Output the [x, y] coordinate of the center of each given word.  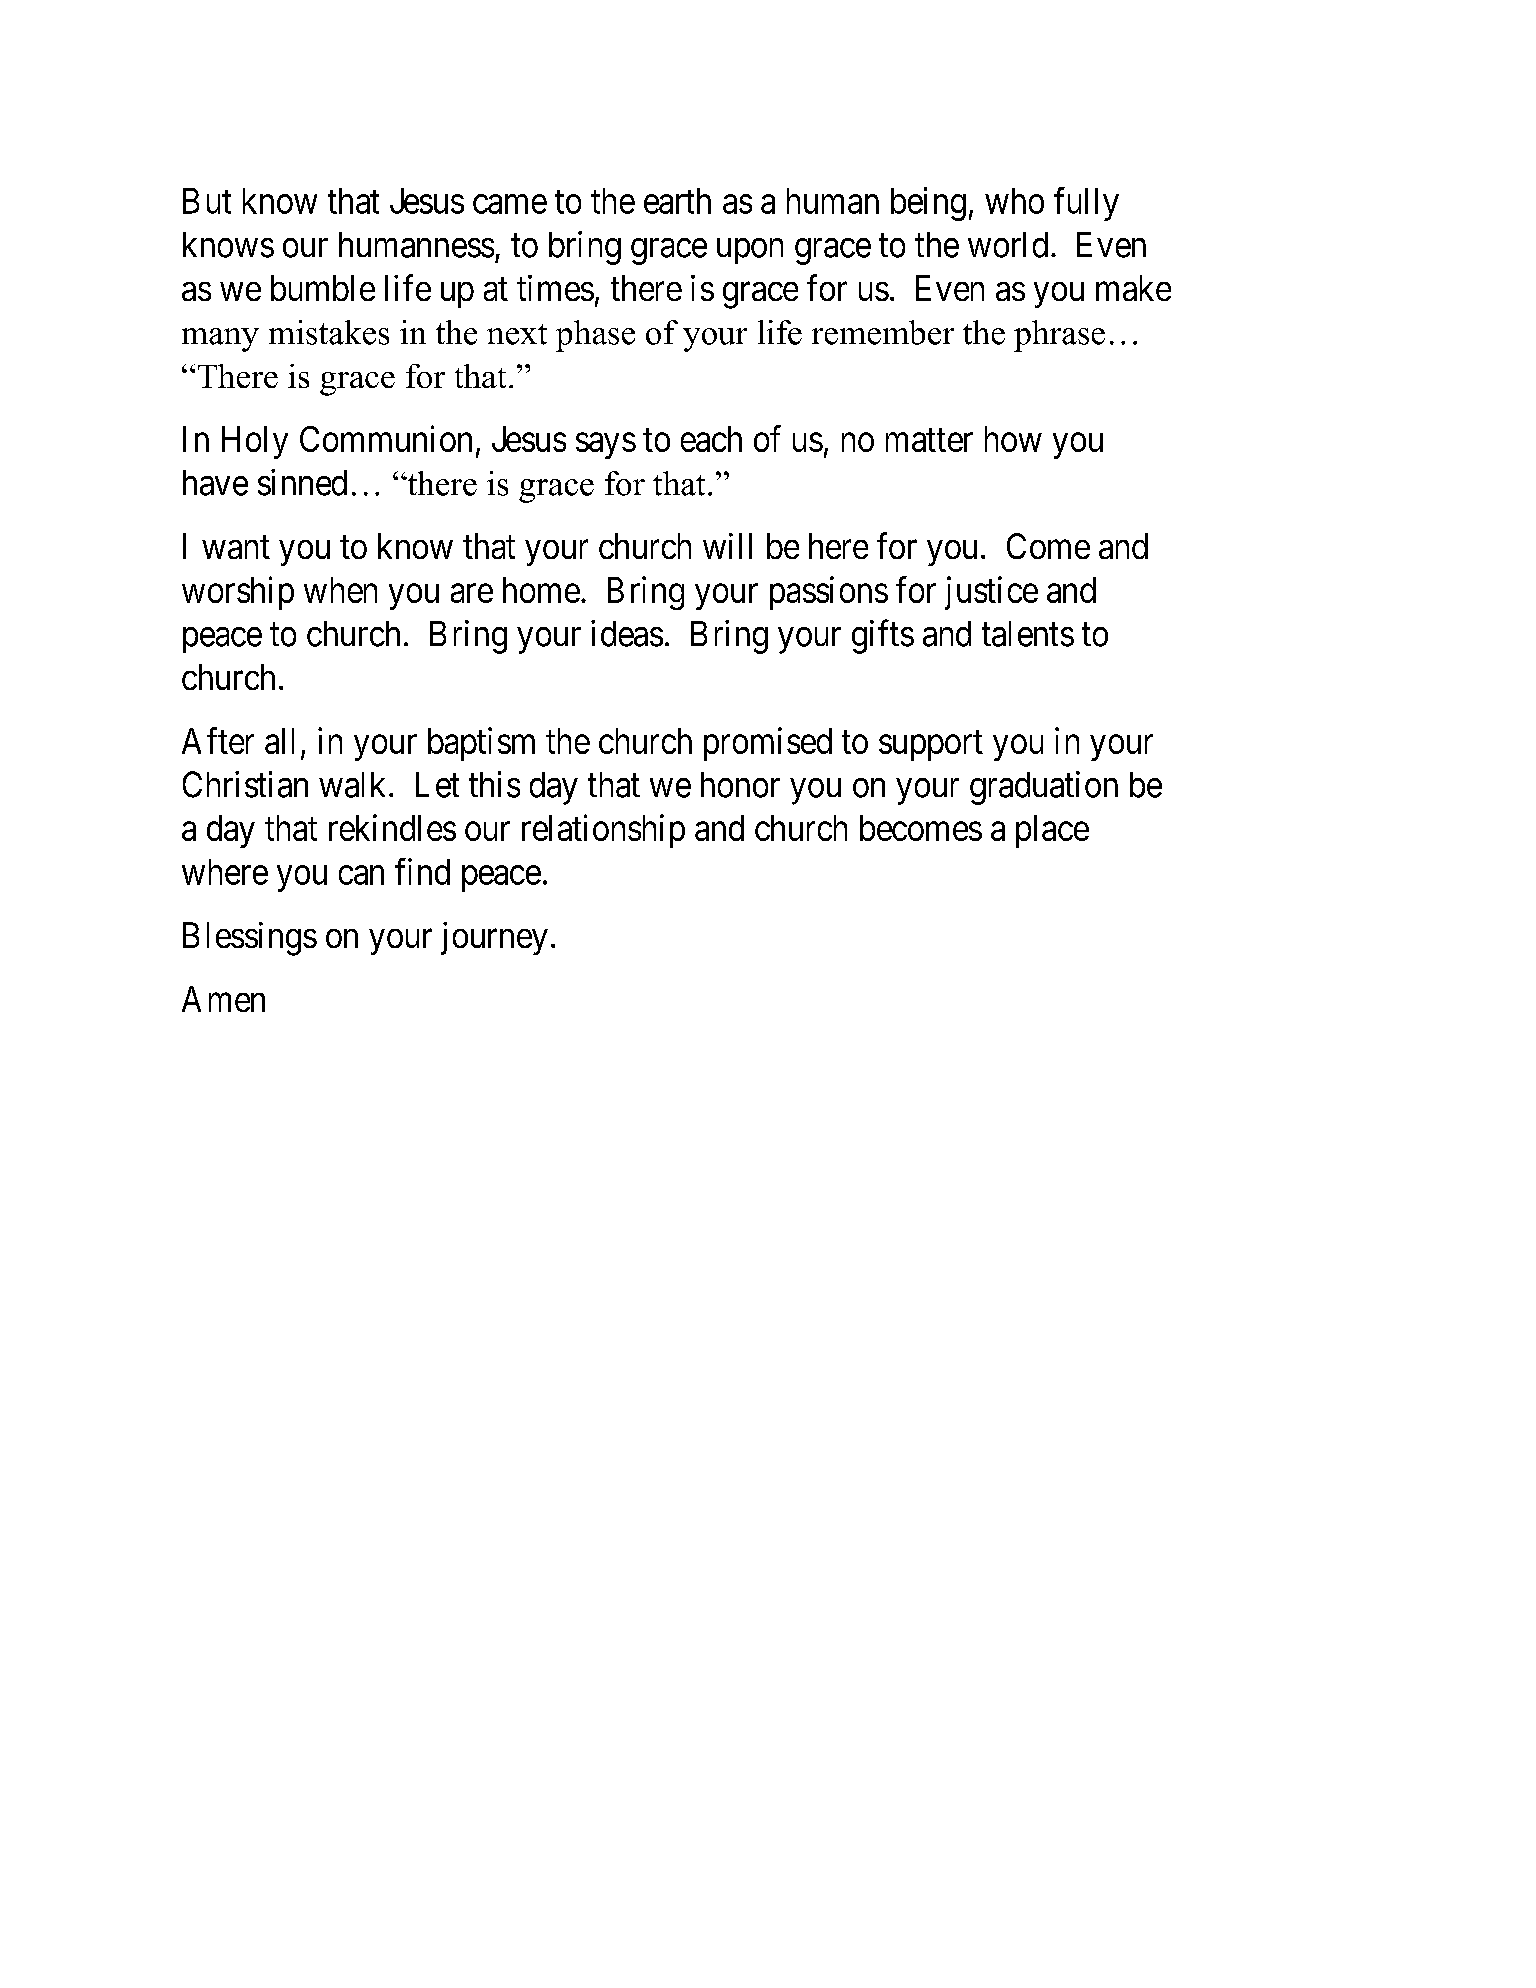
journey [494, 938]
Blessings [250, 939]
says [606, 446]
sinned [302, 482]
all [279, 741]
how [1013, 439]
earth [677, 201]
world [1008, 245]
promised [768, 744]
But [207, 201]
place [1052, 831]
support [931, 746]
